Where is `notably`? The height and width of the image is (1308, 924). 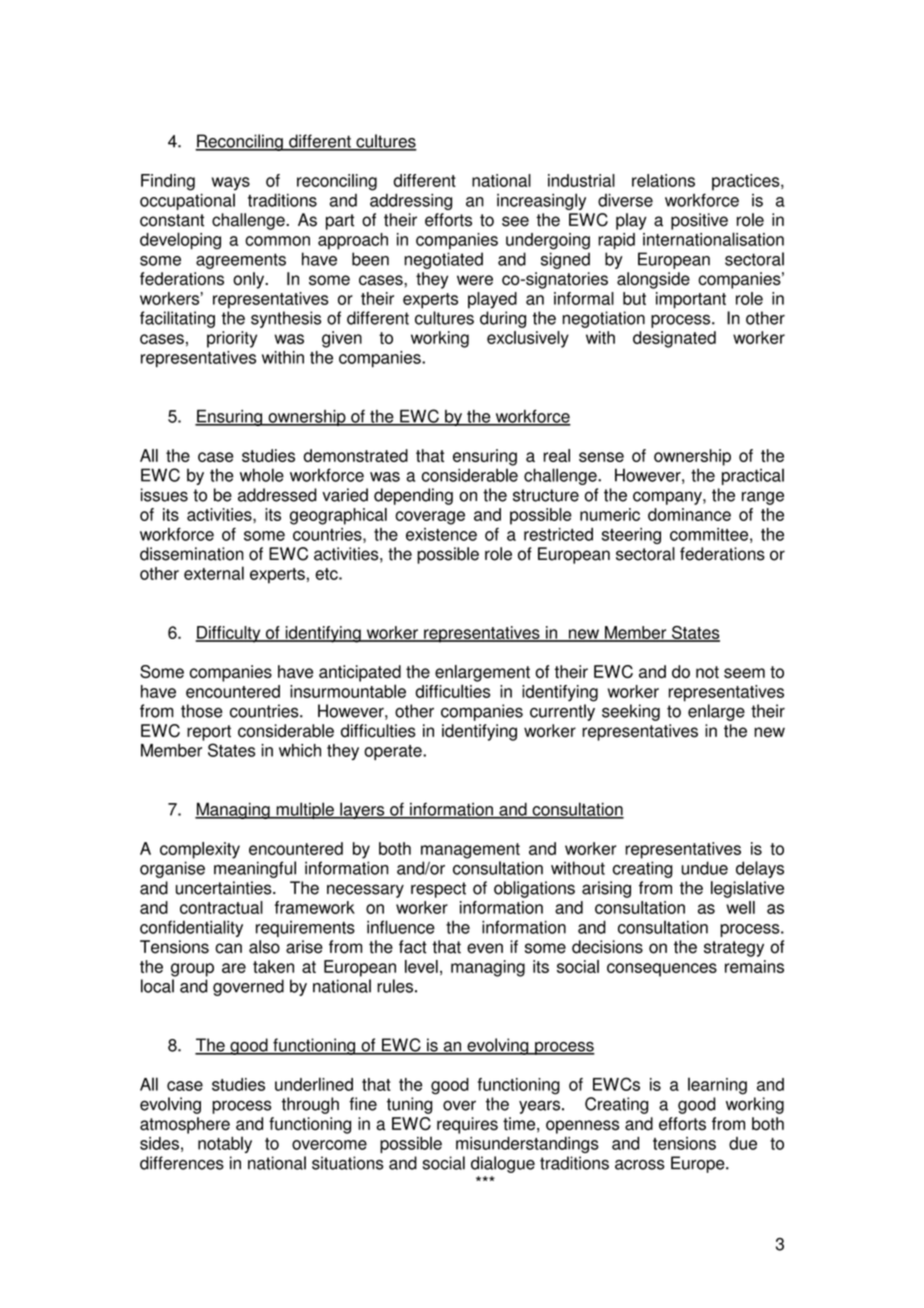 notably is located at coordinates (225, 1144).
